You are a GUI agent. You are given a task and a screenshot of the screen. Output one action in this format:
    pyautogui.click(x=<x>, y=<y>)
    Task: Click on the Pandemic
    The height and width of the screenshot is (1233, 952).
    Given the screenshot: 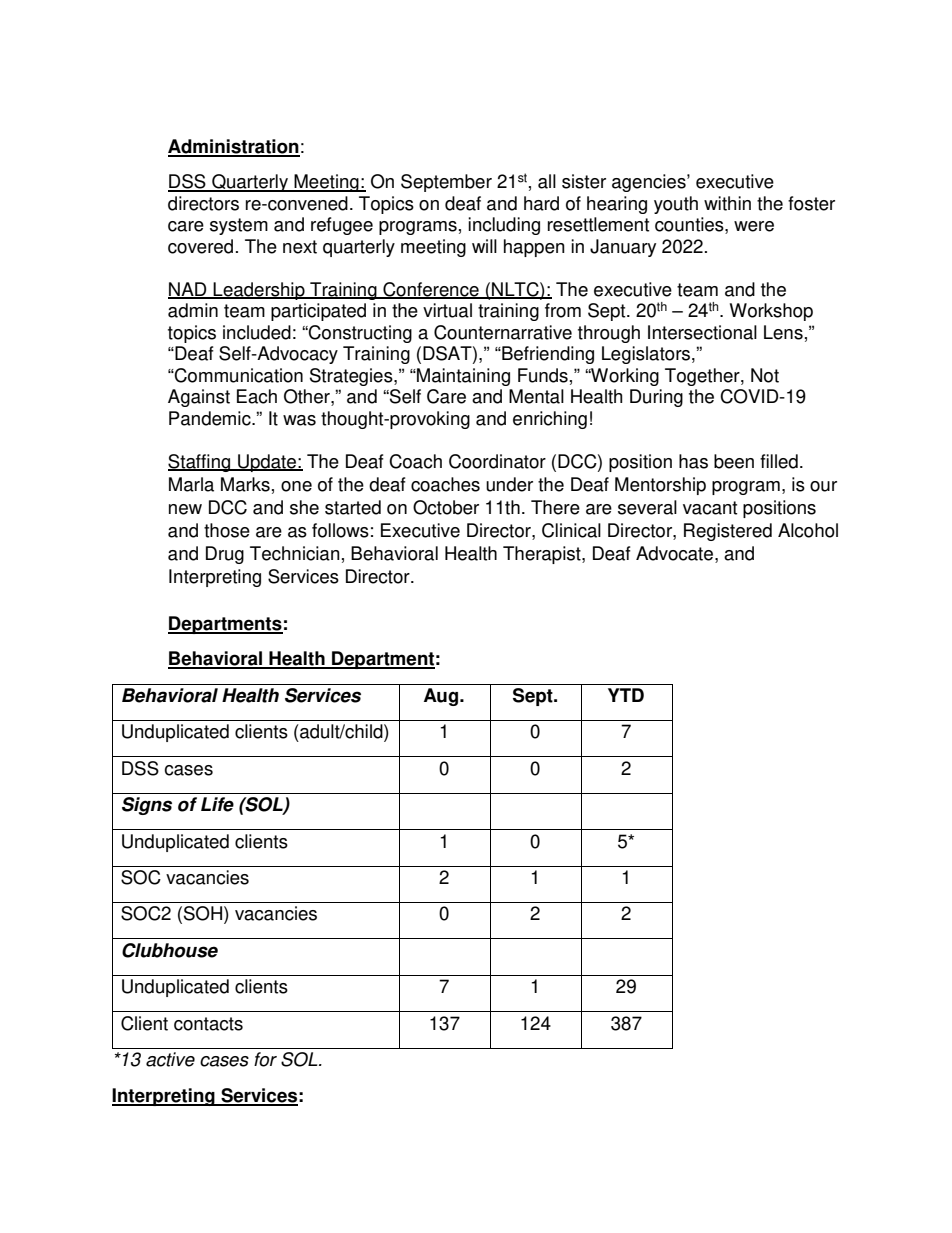 What is the action you would take?
    pyautogui.click(x=211, y=418)
